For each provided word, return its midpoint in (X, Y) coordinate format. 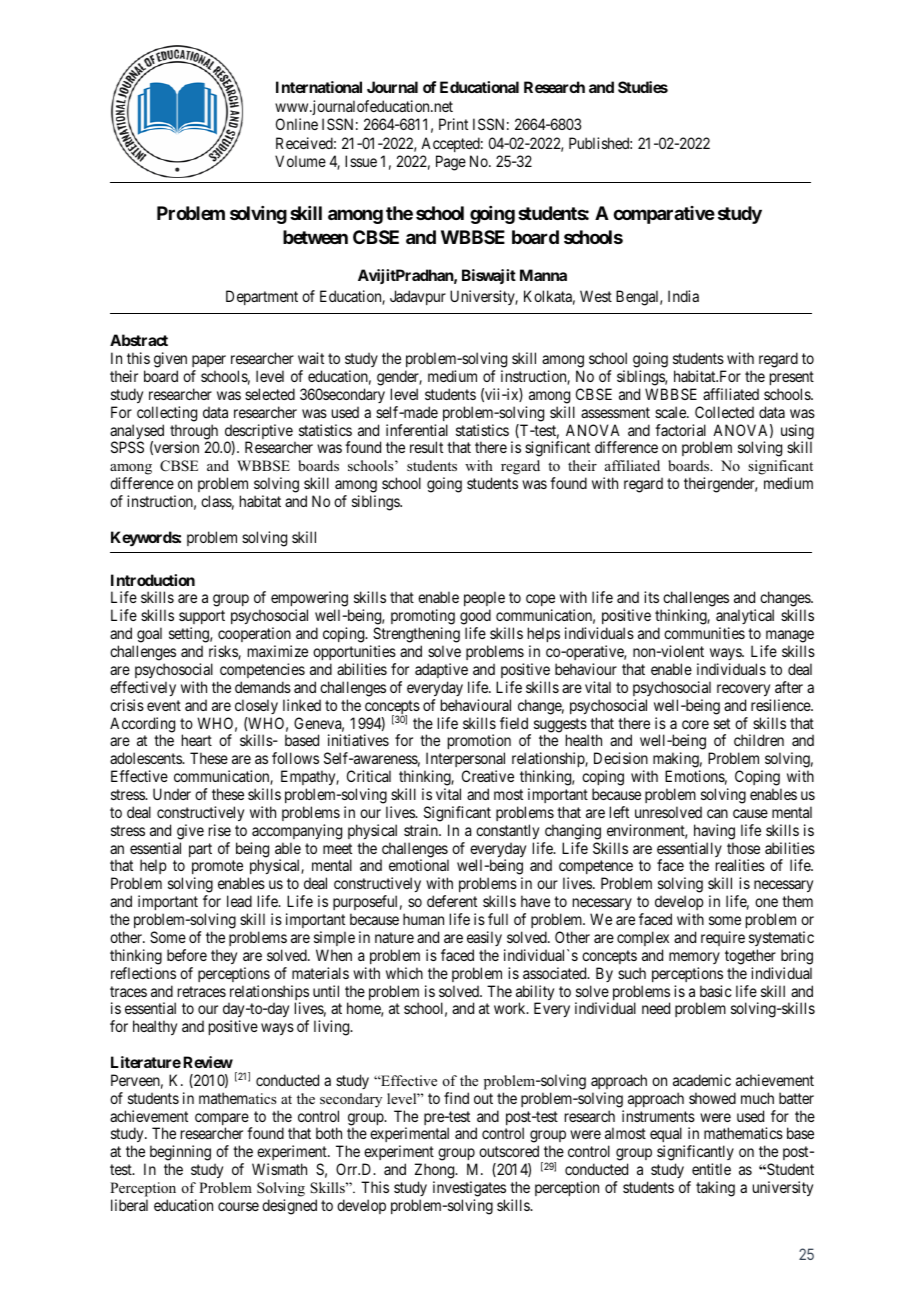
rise (220, 830)
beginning (180, 1154)
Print (453, 124)
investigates (469, 1189)
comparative (664, 215)
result (426, 447)
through (194, 433)
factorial (680, 430)
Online (297, 124)
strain (422, 830)
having (714, 832)
